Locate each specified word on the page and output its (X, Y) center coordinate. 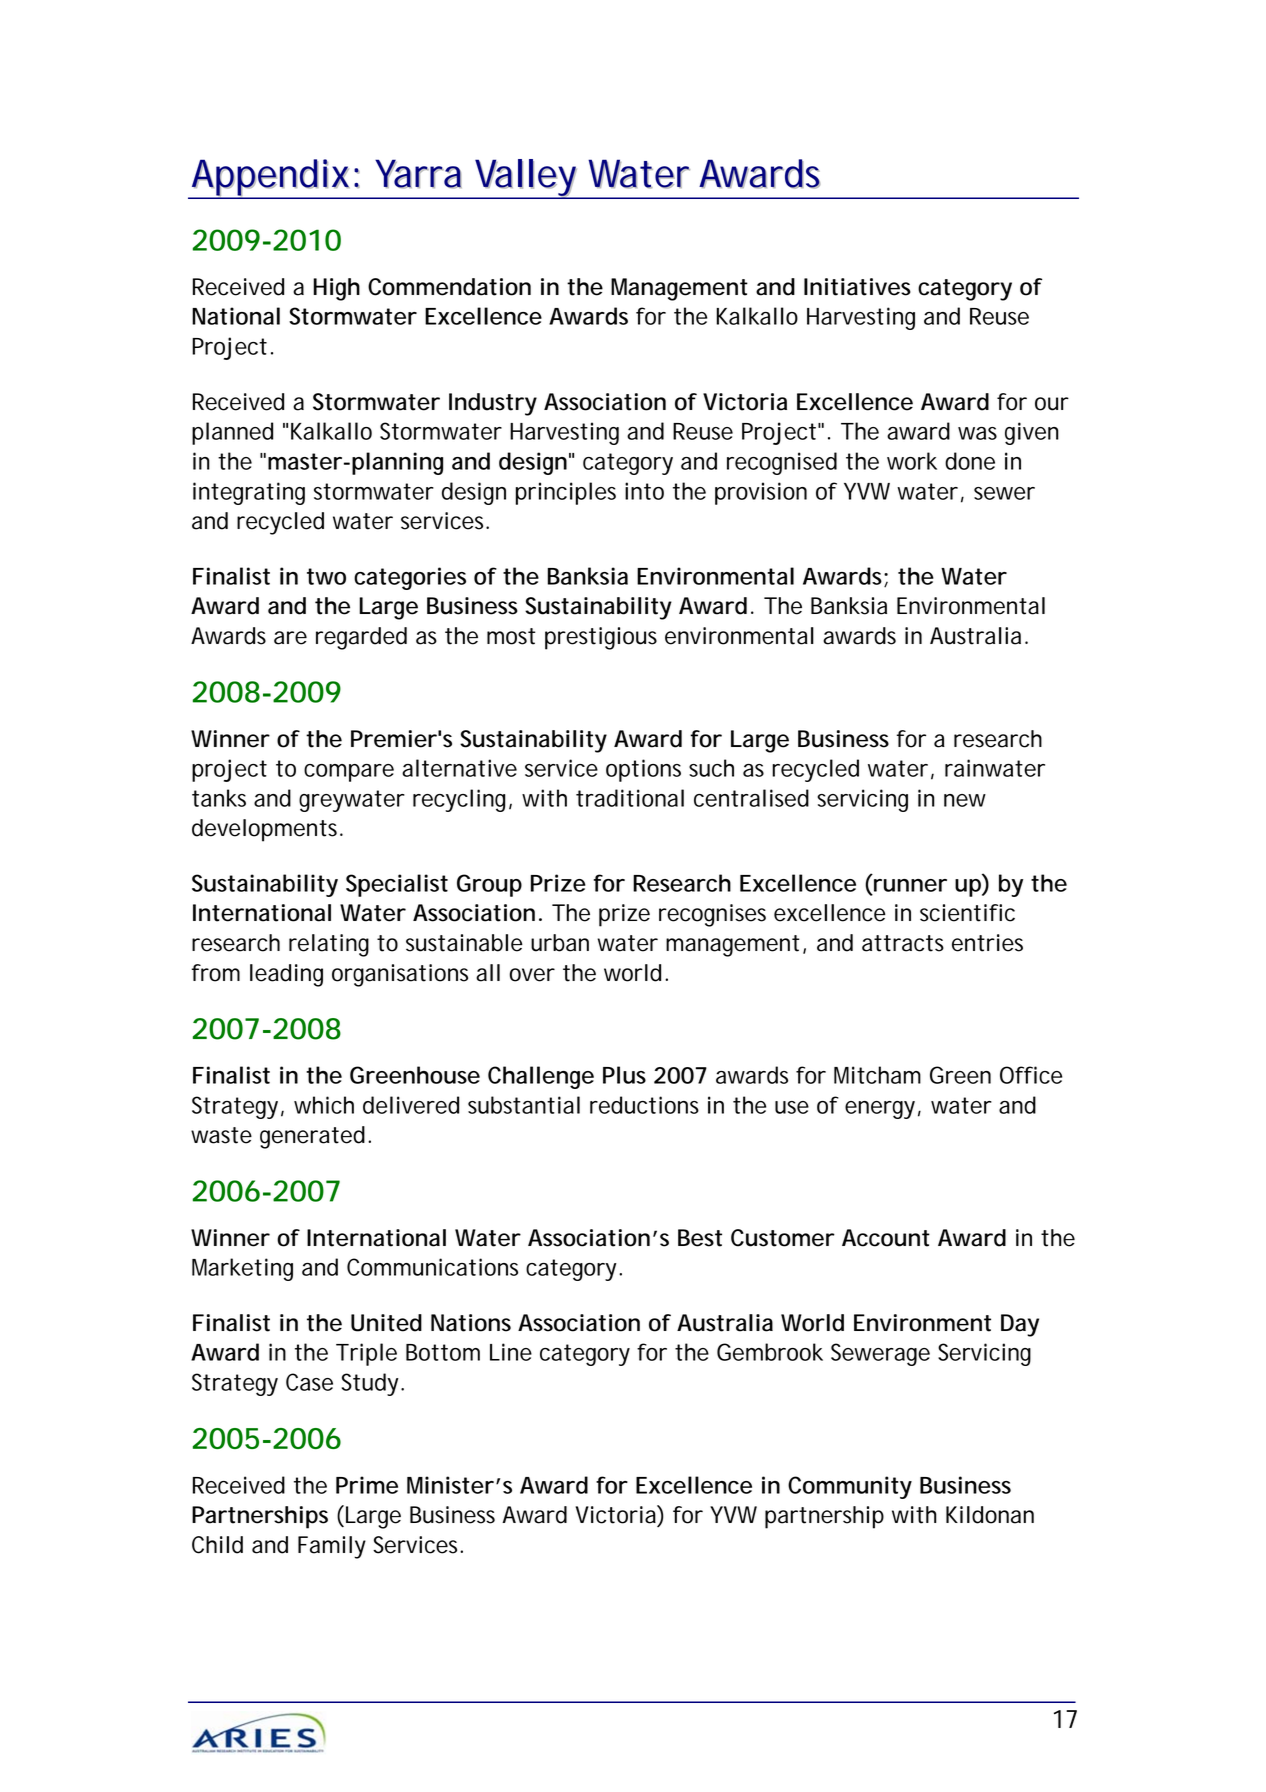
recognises (712, 915)
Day (1020, 1325)
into (644, 491)
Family (332, 1547)
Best (700, 1238)
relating (329, 945)
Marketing (242, 1269)
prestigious (601, 638)
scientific (967, 913)
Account (886, 1238)
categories (410, 578)
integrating (249, 493)
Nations (471, 1323)
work (912, 461)
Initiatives (857, 287)
